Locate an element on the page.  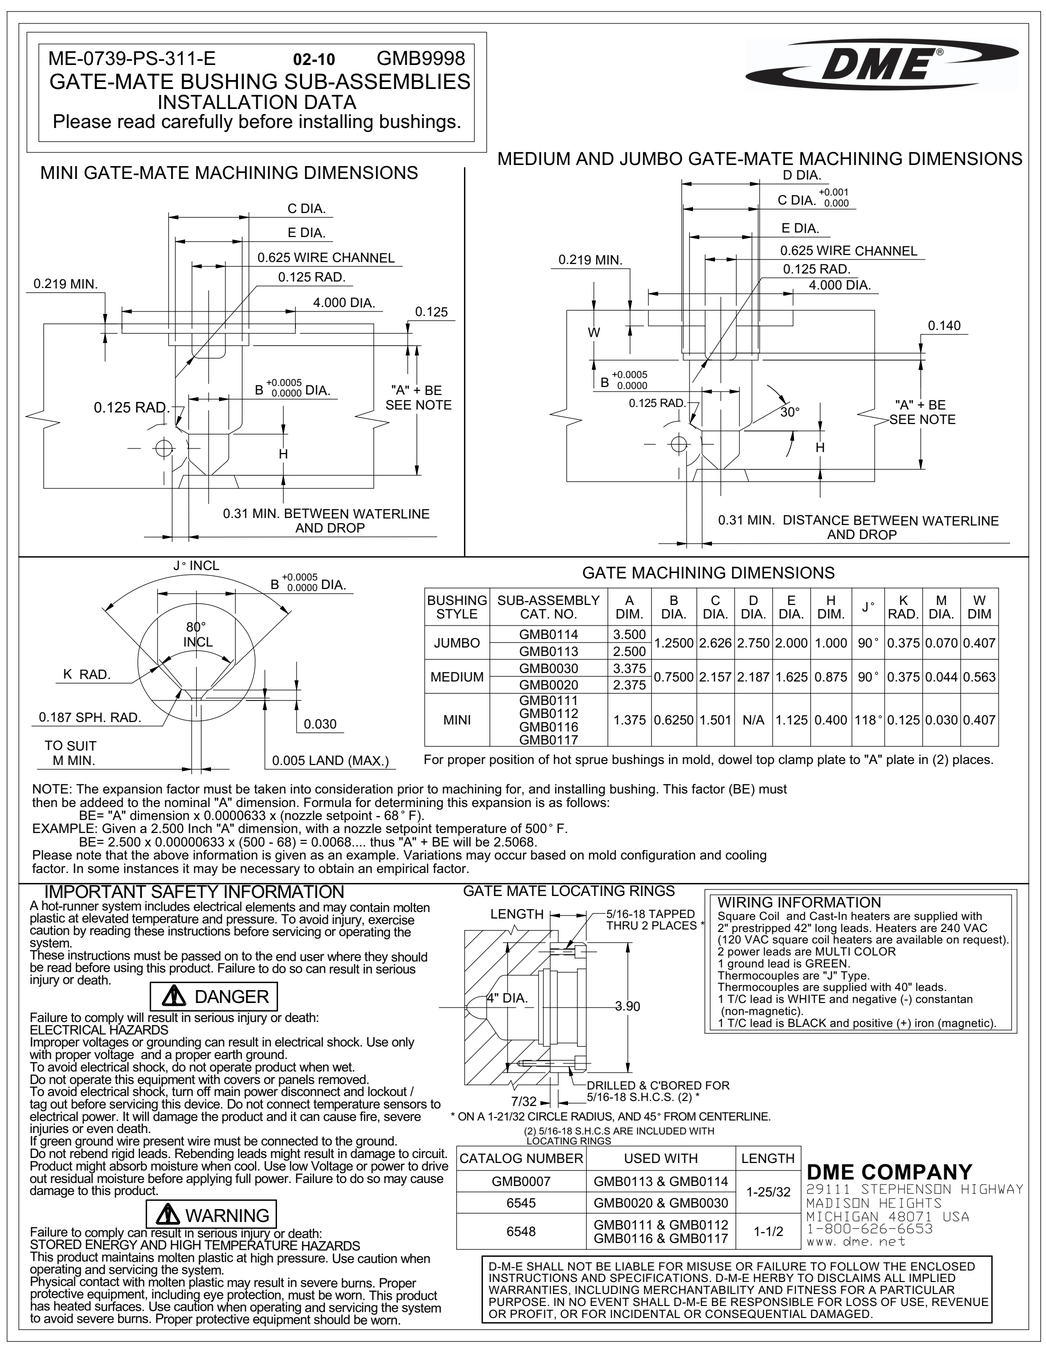
position is located at coordinates (512, 760).
